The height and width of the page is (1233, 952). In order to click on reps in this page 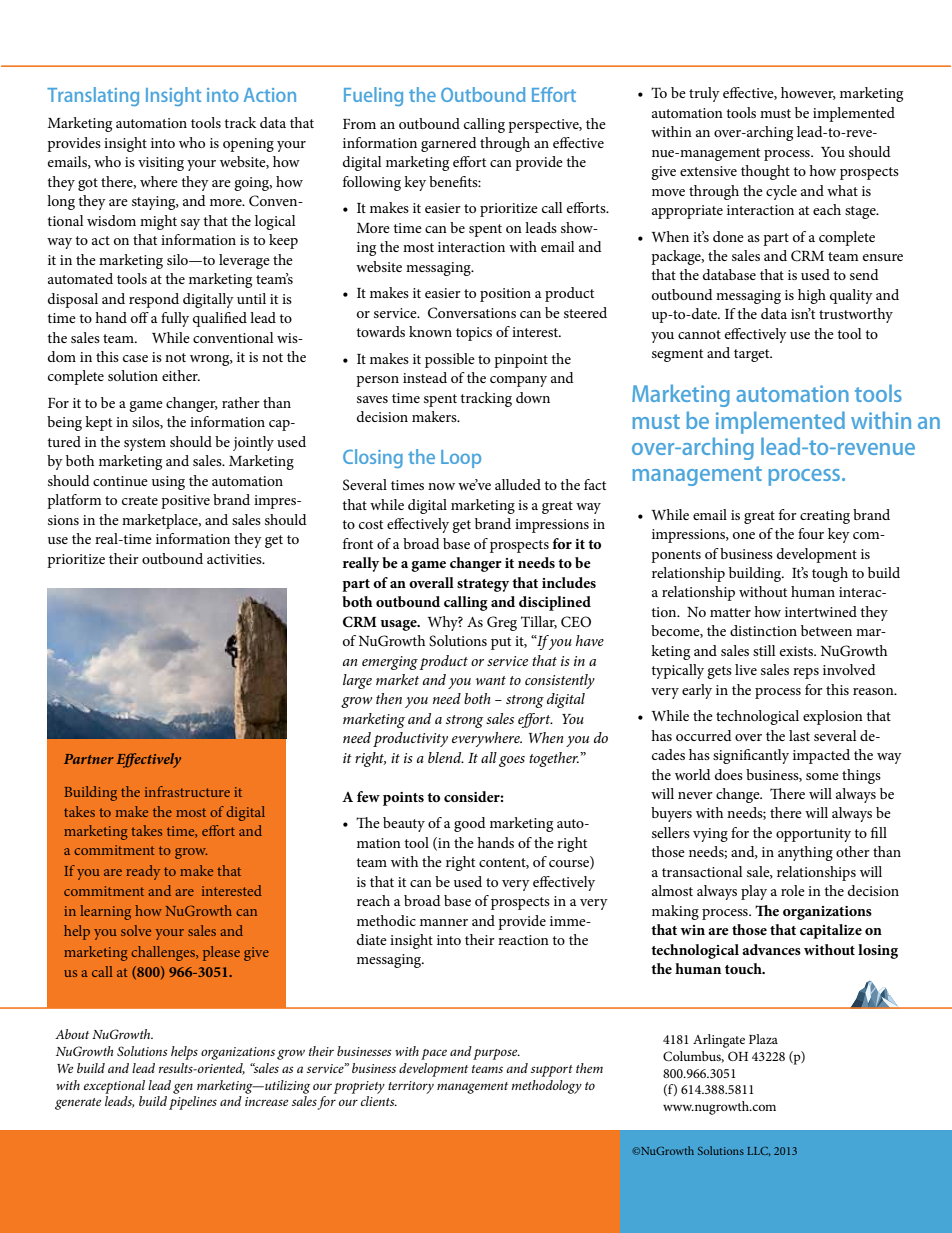, I will do `click(806, 673)`.
